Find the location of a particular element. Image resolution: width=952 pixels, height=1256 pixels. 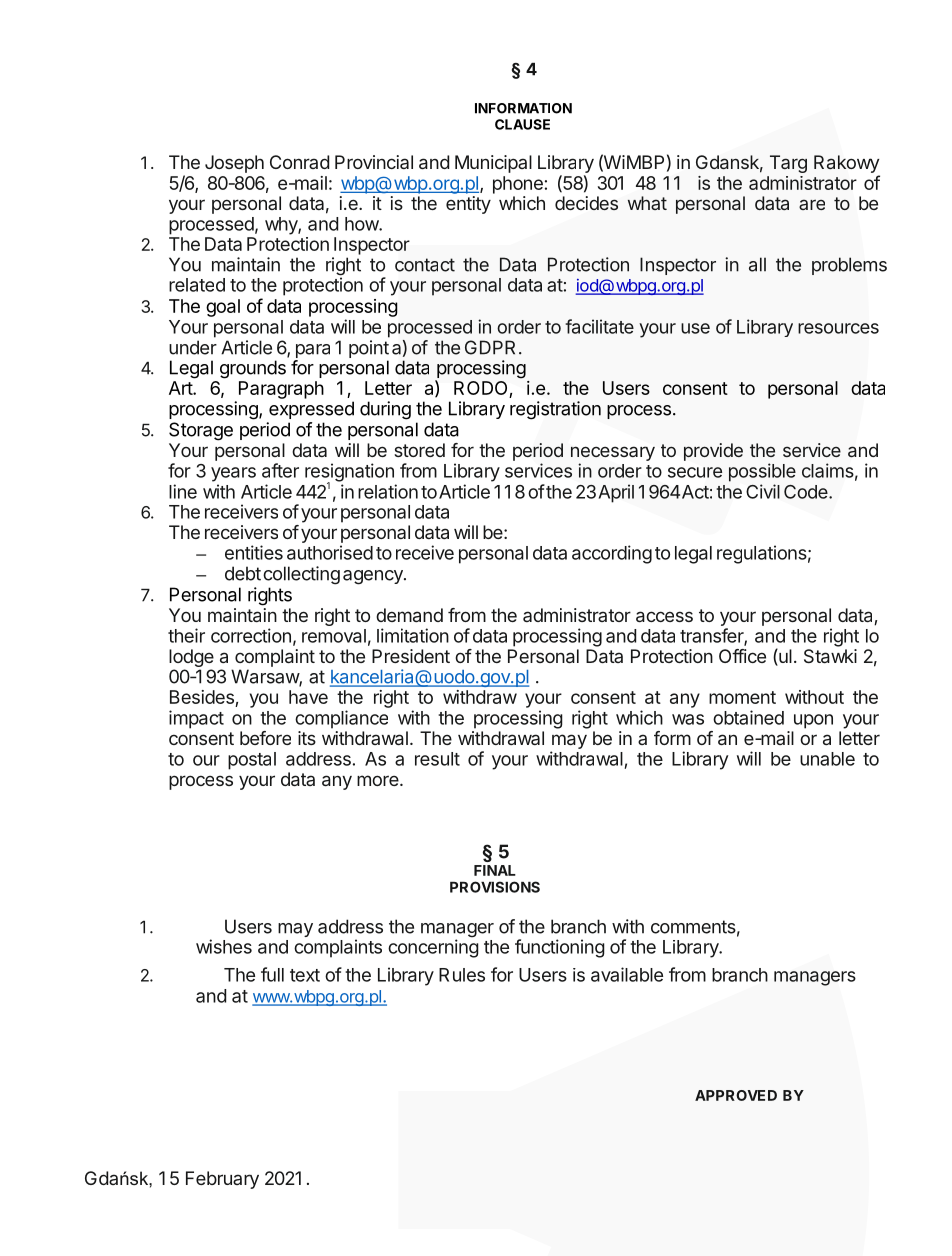

Municipal is located at coordinates (493, 164).
